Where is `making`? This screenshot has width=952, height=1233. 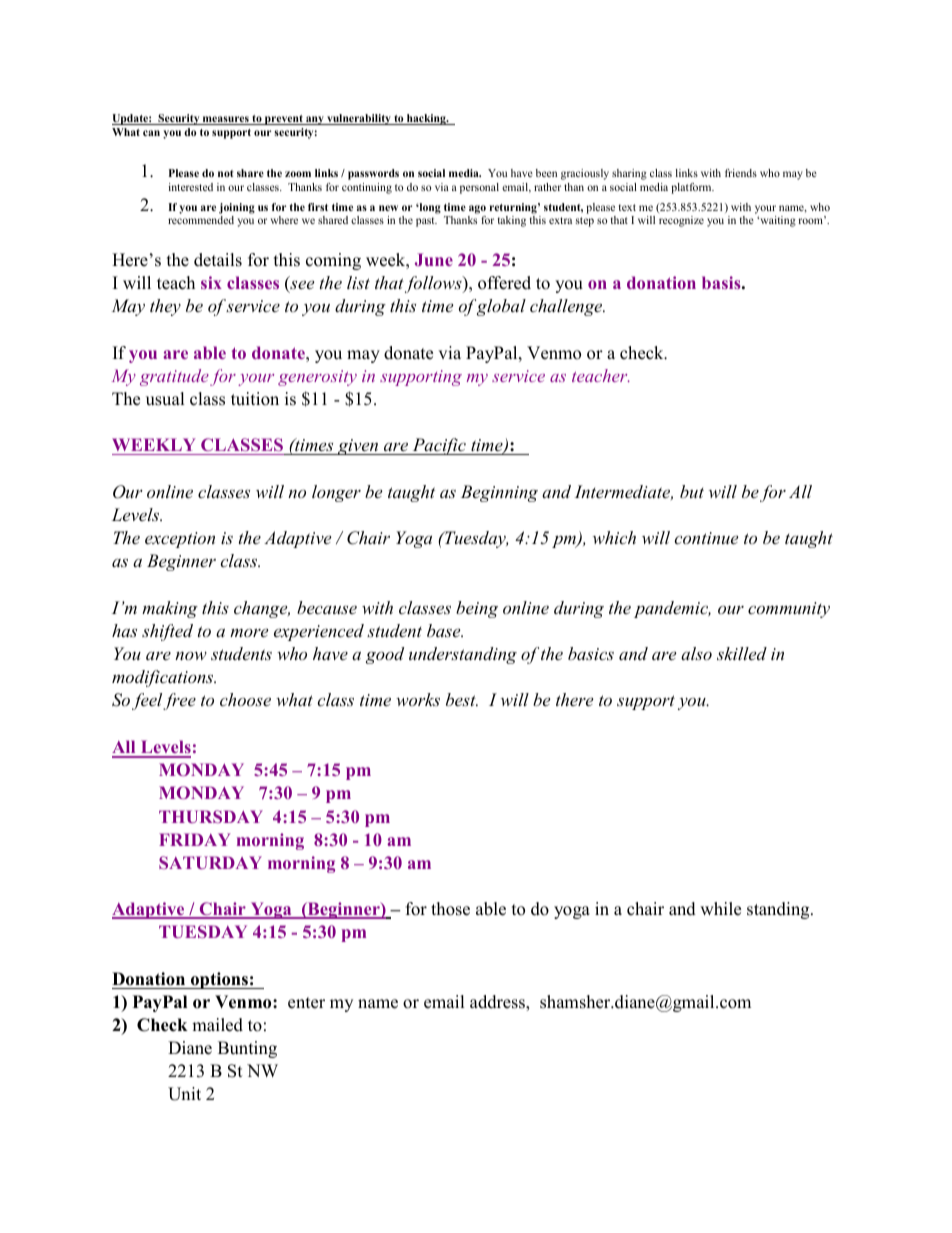 making is located at coordinates (170, 609).
